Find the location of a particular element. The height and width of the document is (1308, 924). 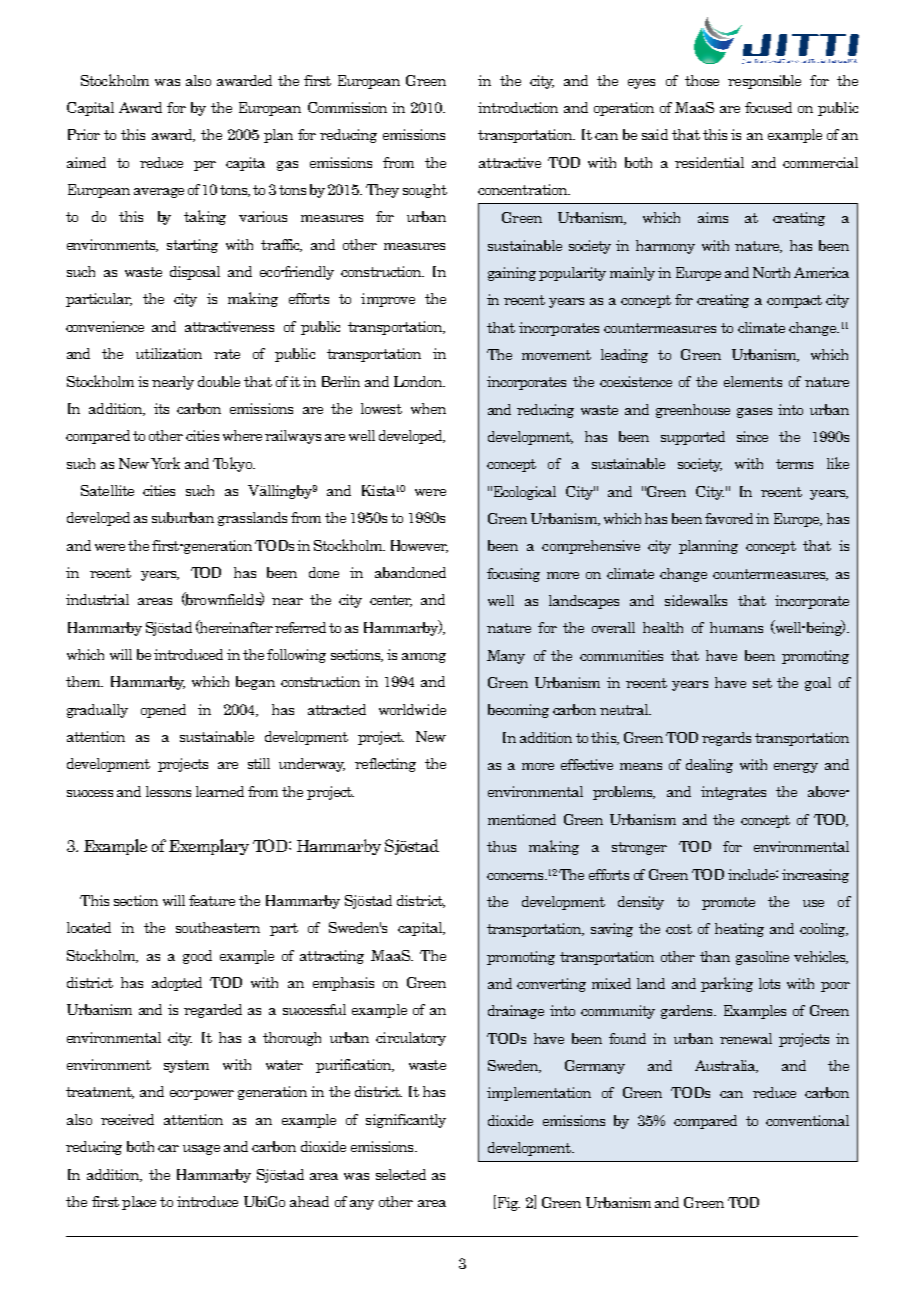

focused is located at coordinates (768, 107).
